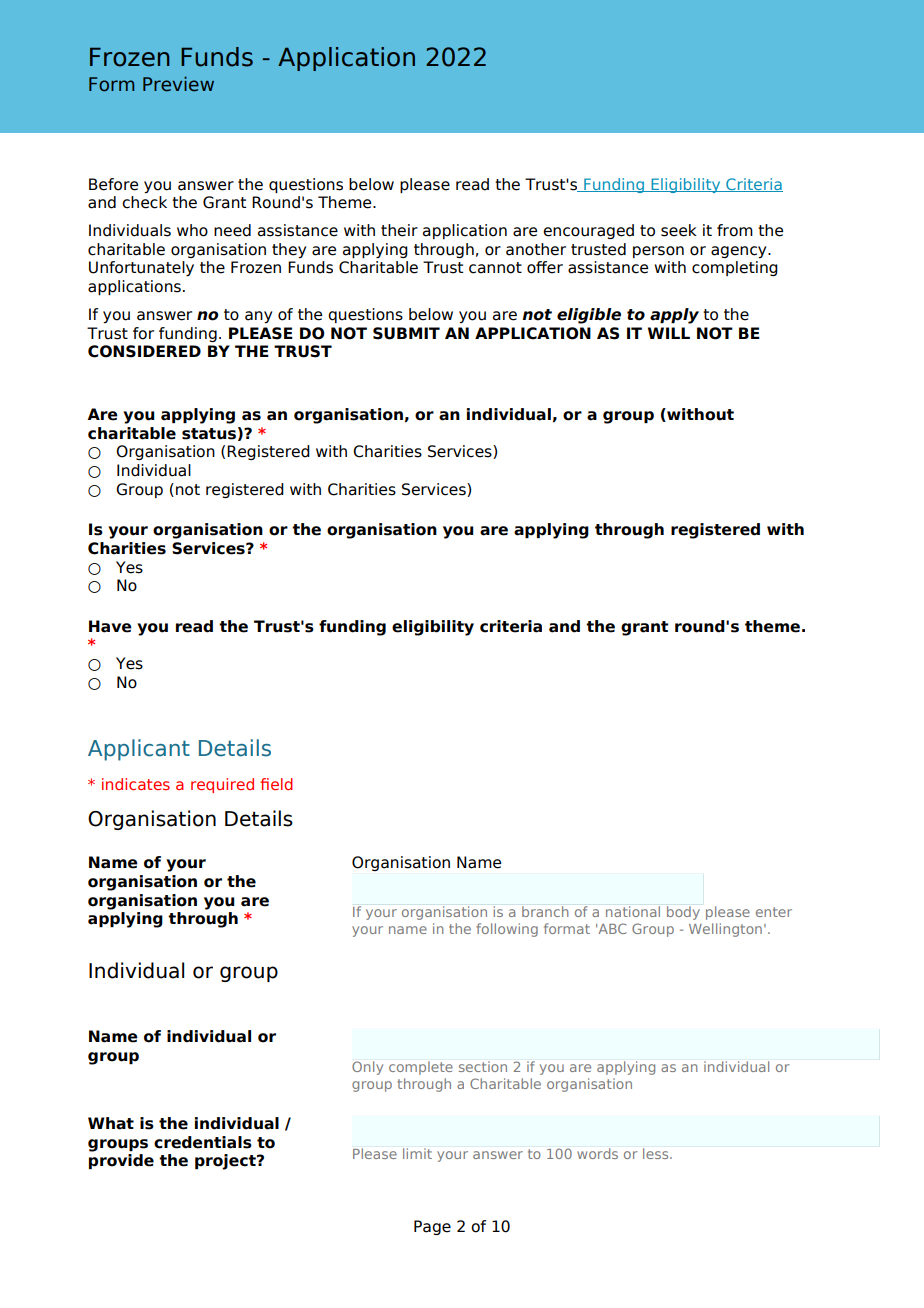 The height and width of the page is (1308, 924). Describe the element at coordinates (209, 434) in the page. I see `status` at that location.
